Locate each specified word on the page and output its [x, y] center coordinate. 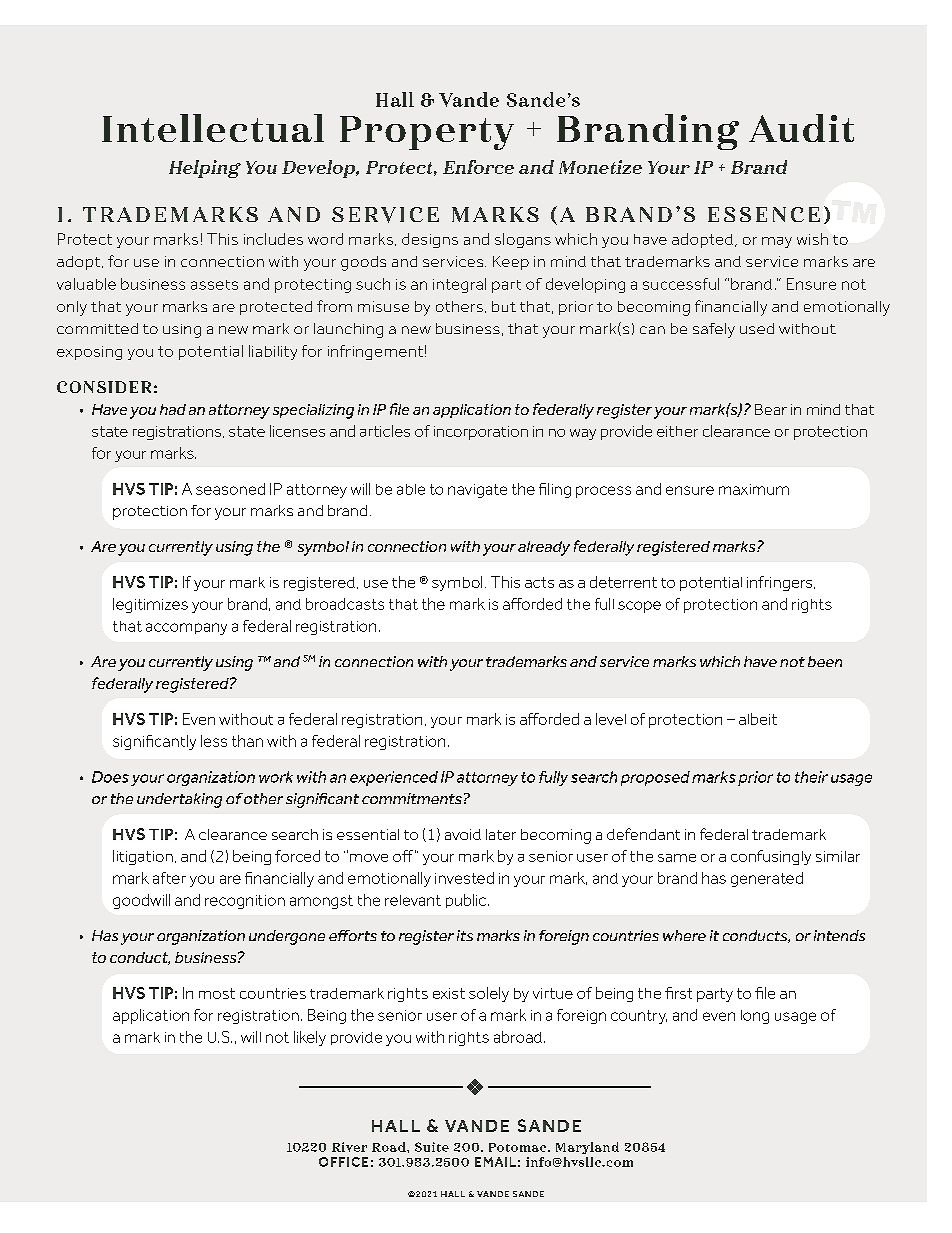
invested [464, 878]
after [169, 878]
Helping [205, 169]
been [825, 661]
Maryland [587, 1148]
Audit [801, 128]
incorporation [481, 433]
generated [767, 879]
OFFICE [343, 1162]
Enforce [478, 167]
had [173, 409]
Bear [771, 409]
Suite [432, 1147]
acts [539, 582]
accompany [186, 629]
